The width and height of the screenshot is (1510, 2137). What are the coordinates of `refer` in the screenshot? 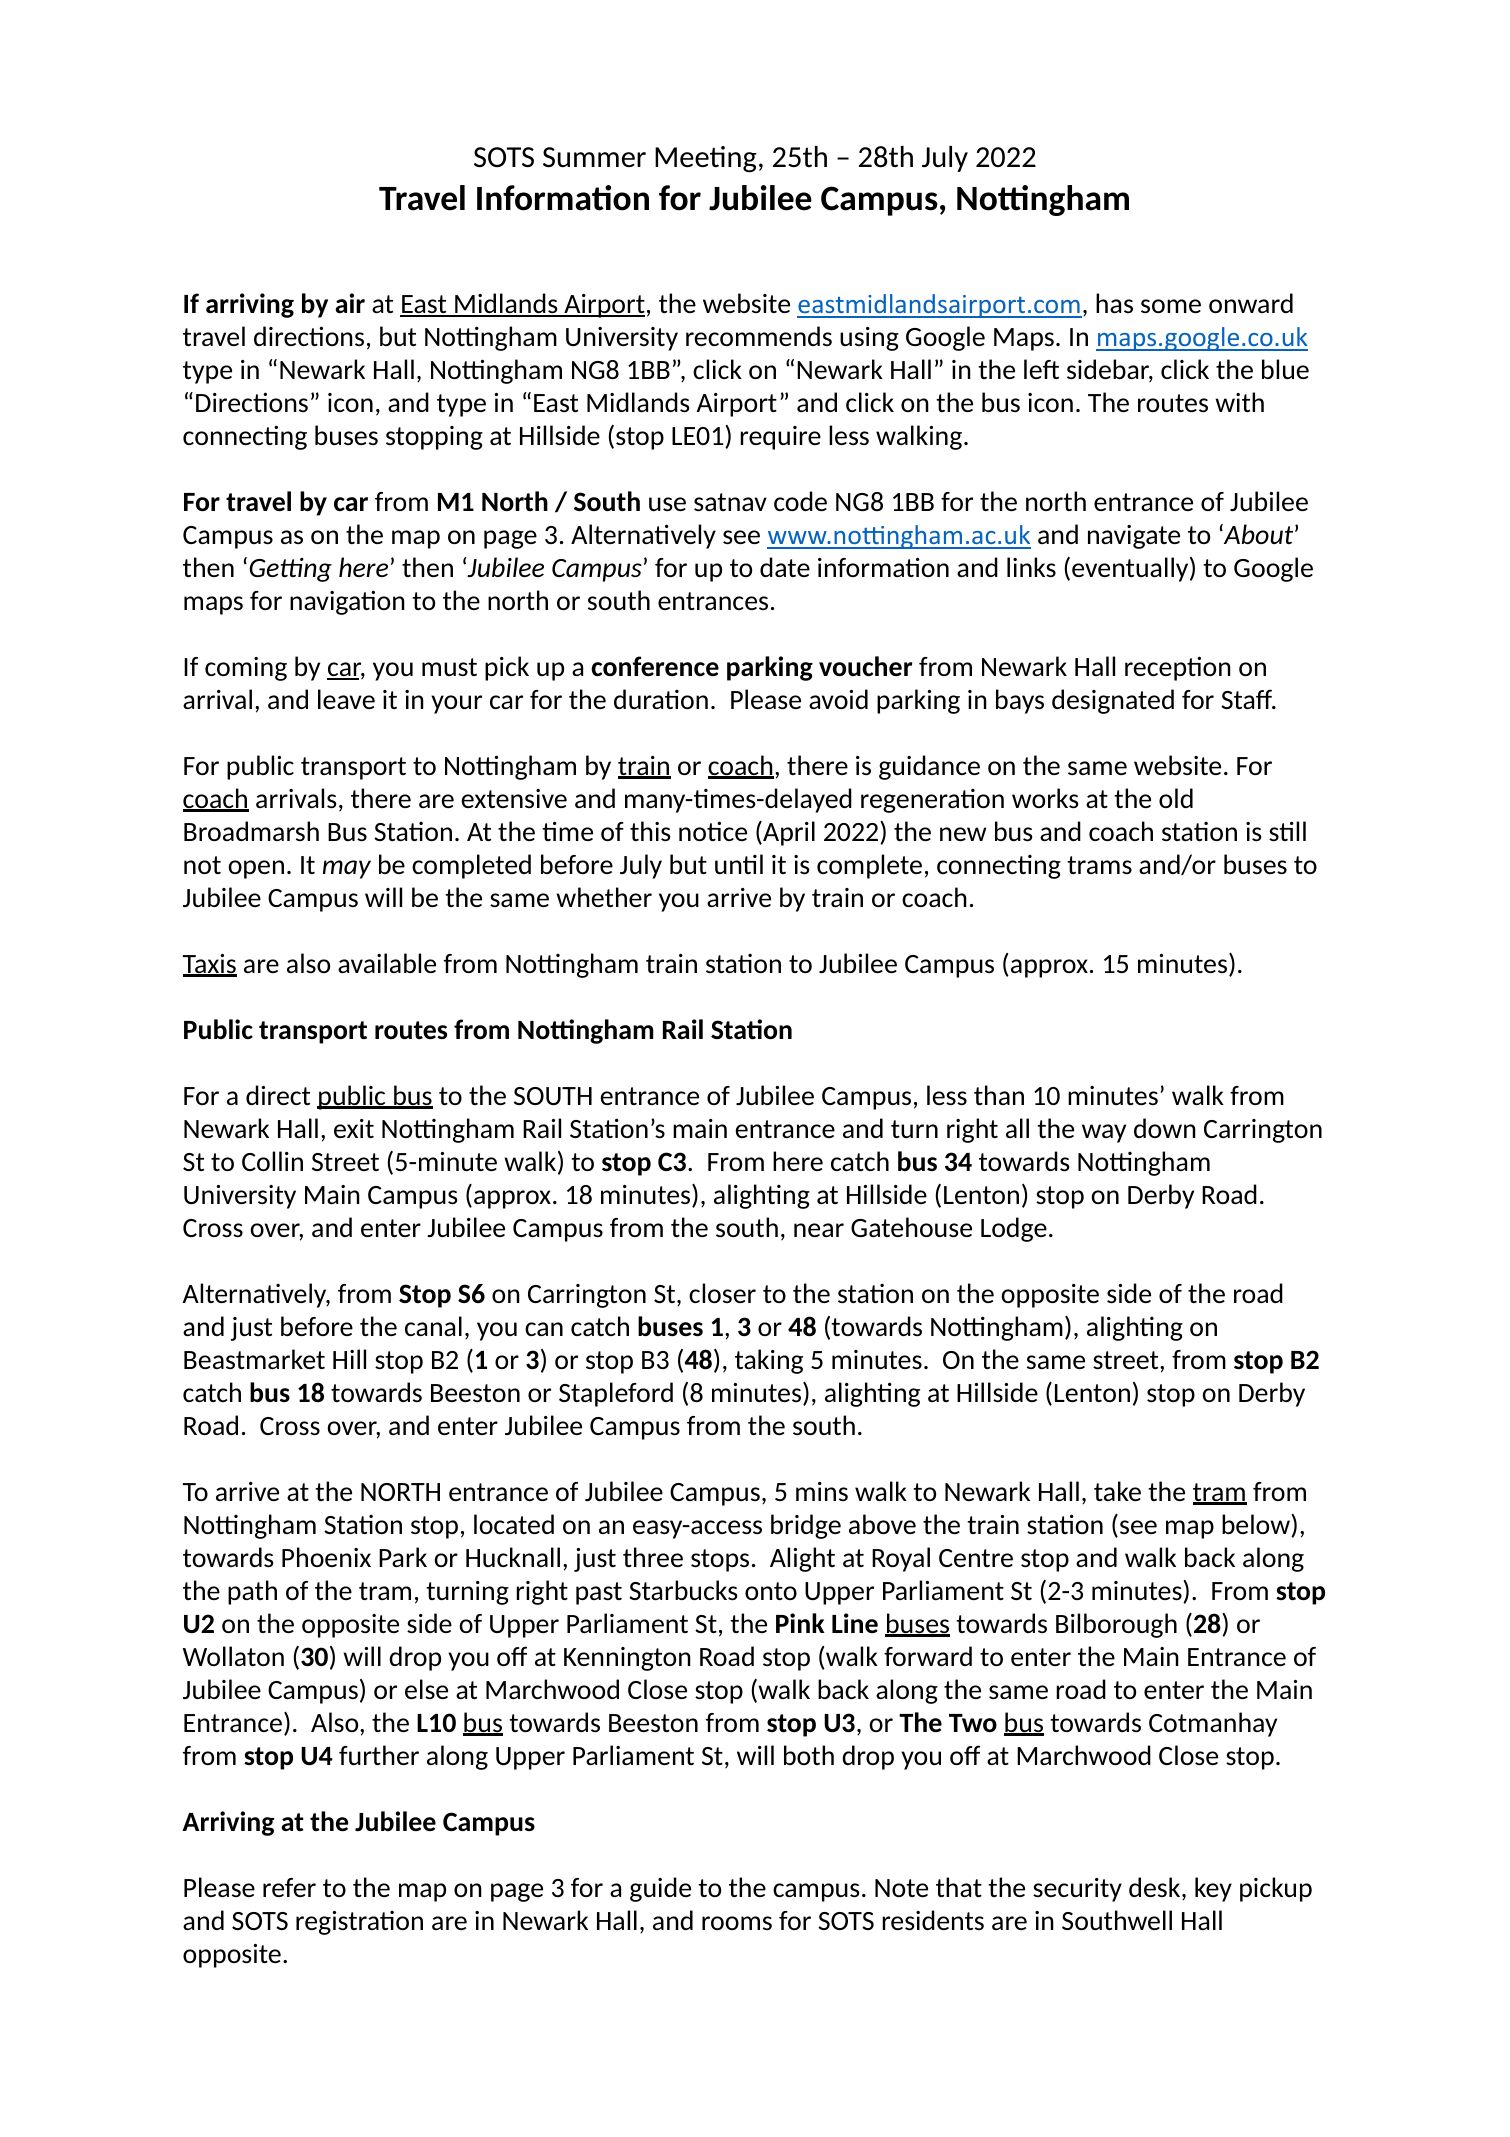 It's located at (289, 1887).
